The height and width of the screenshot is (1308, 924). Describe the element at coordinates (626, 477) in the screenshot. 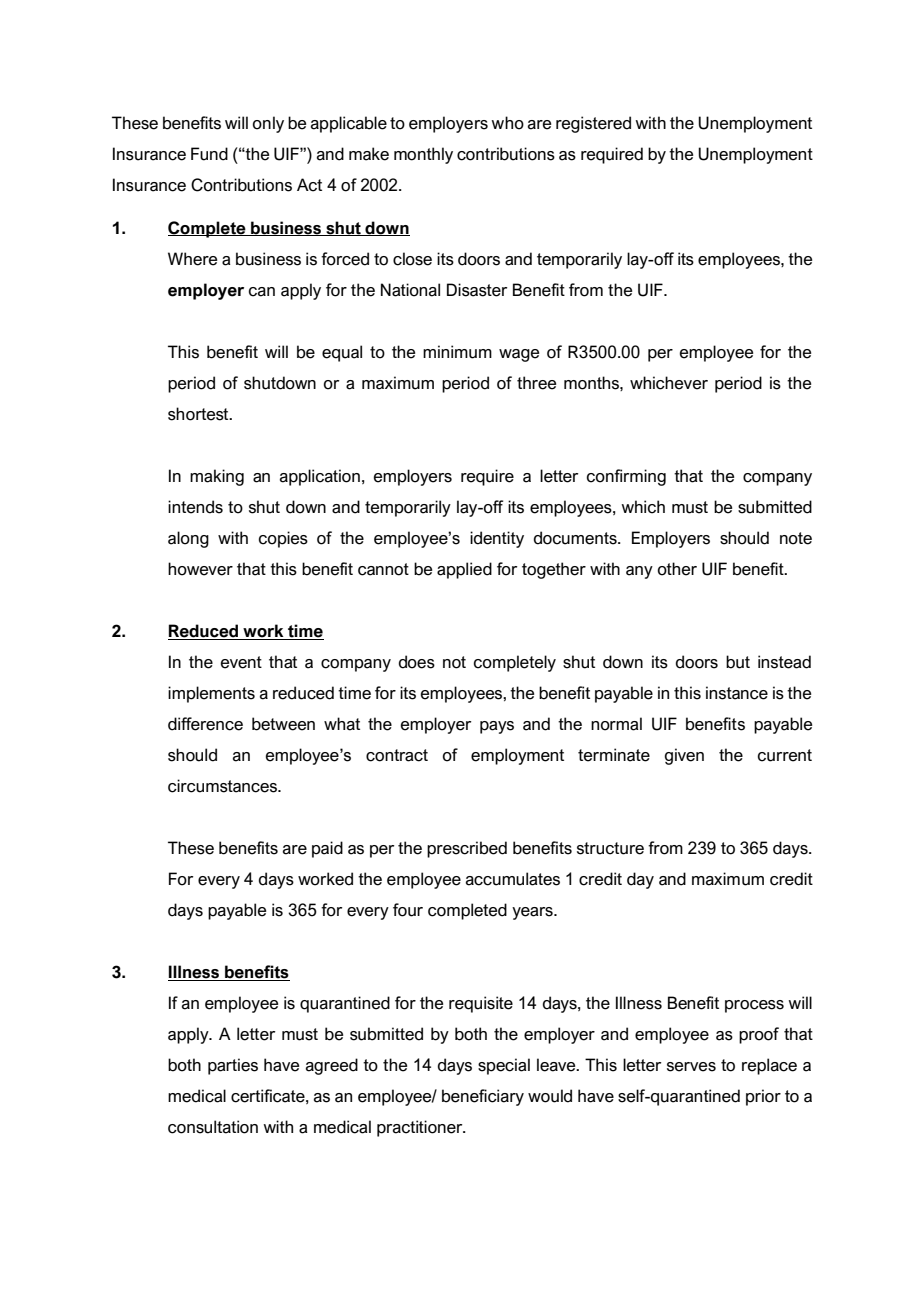

I see `confirming` at that location.
